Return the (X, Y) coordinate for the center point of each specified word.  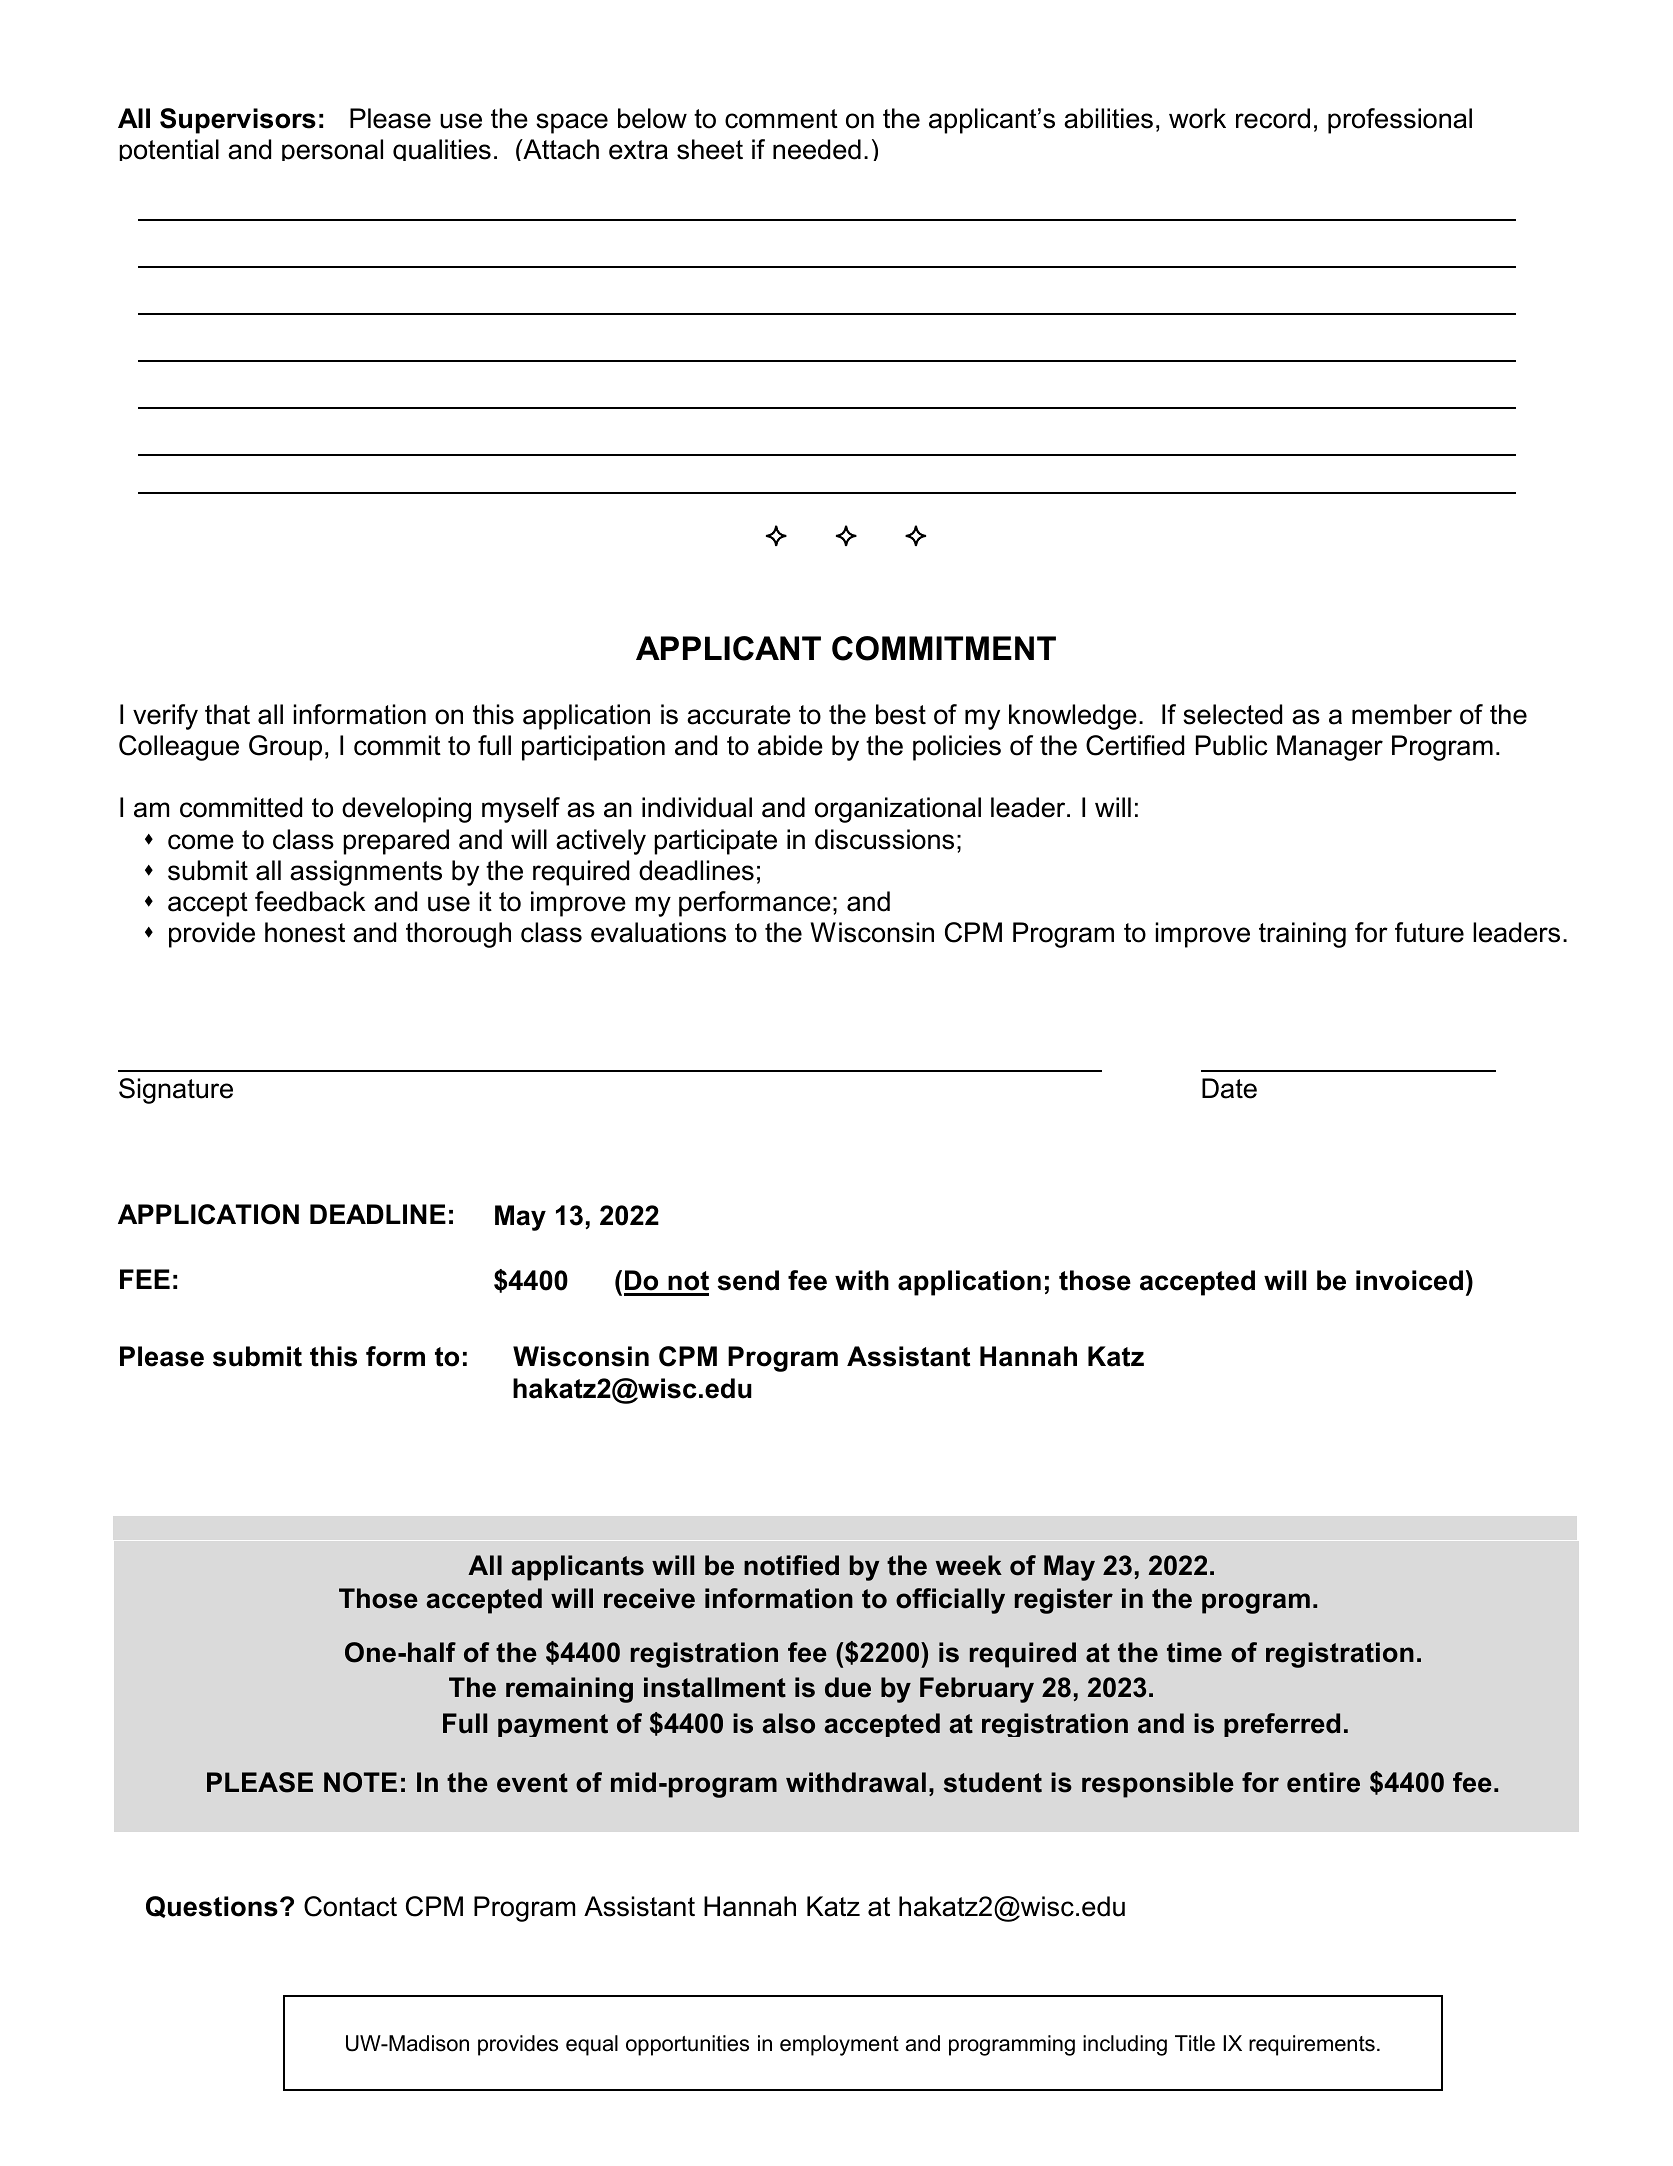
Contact (350, 1906)
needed (817, 149)
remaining (569, 1690)
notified (791, 1565)
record (1273, 118)
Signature (176, 1091)
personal (332, 150)
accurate (739, 715)
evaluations (658, 932)
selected (1232, 714)
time (1194, 1652)
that (227, 714)
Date (1229, 1088)
